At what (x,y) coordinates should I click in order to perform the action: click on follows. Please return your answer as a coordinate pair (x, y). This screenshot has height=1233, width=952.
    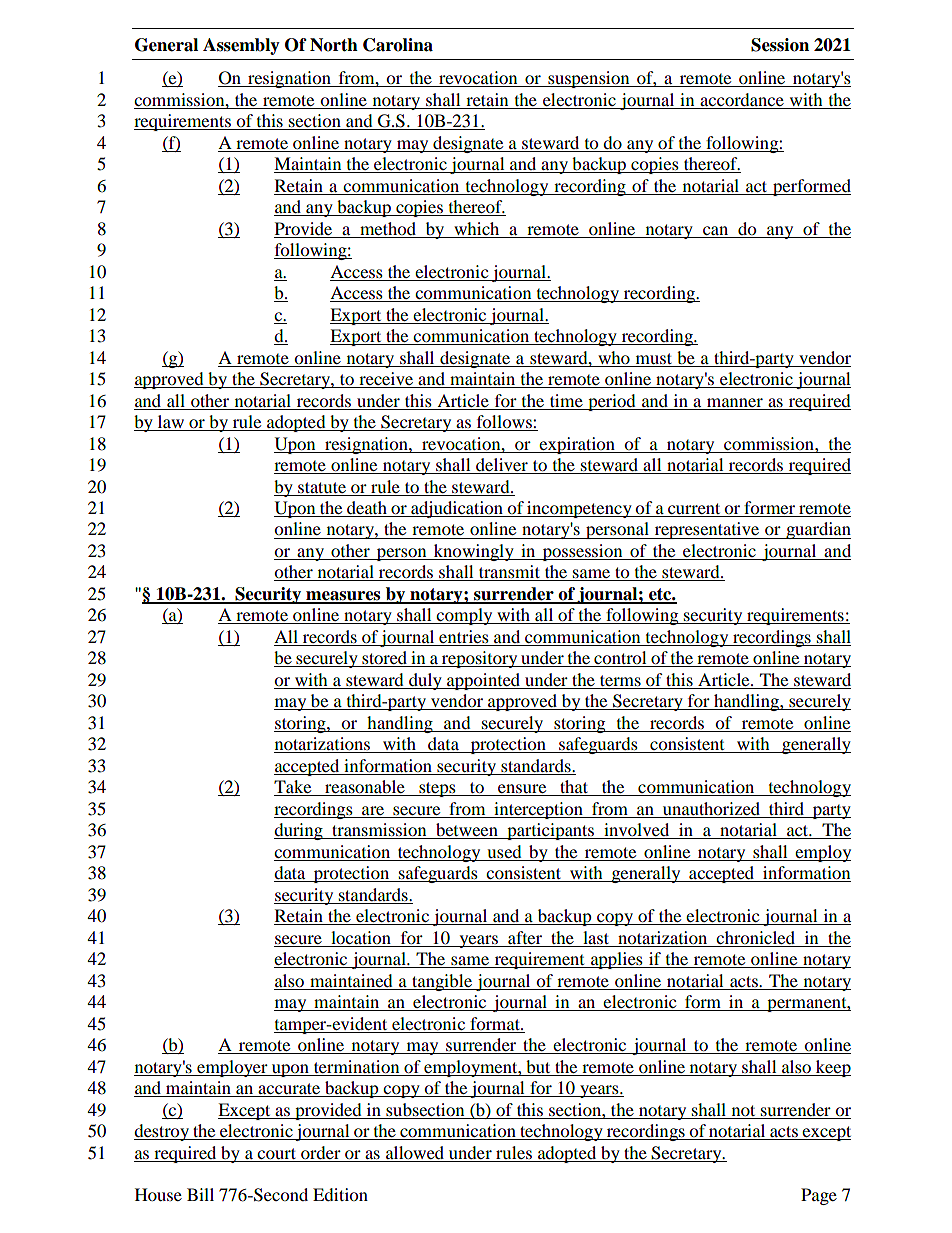
    Looking at the image, I should click on (504, 423).
